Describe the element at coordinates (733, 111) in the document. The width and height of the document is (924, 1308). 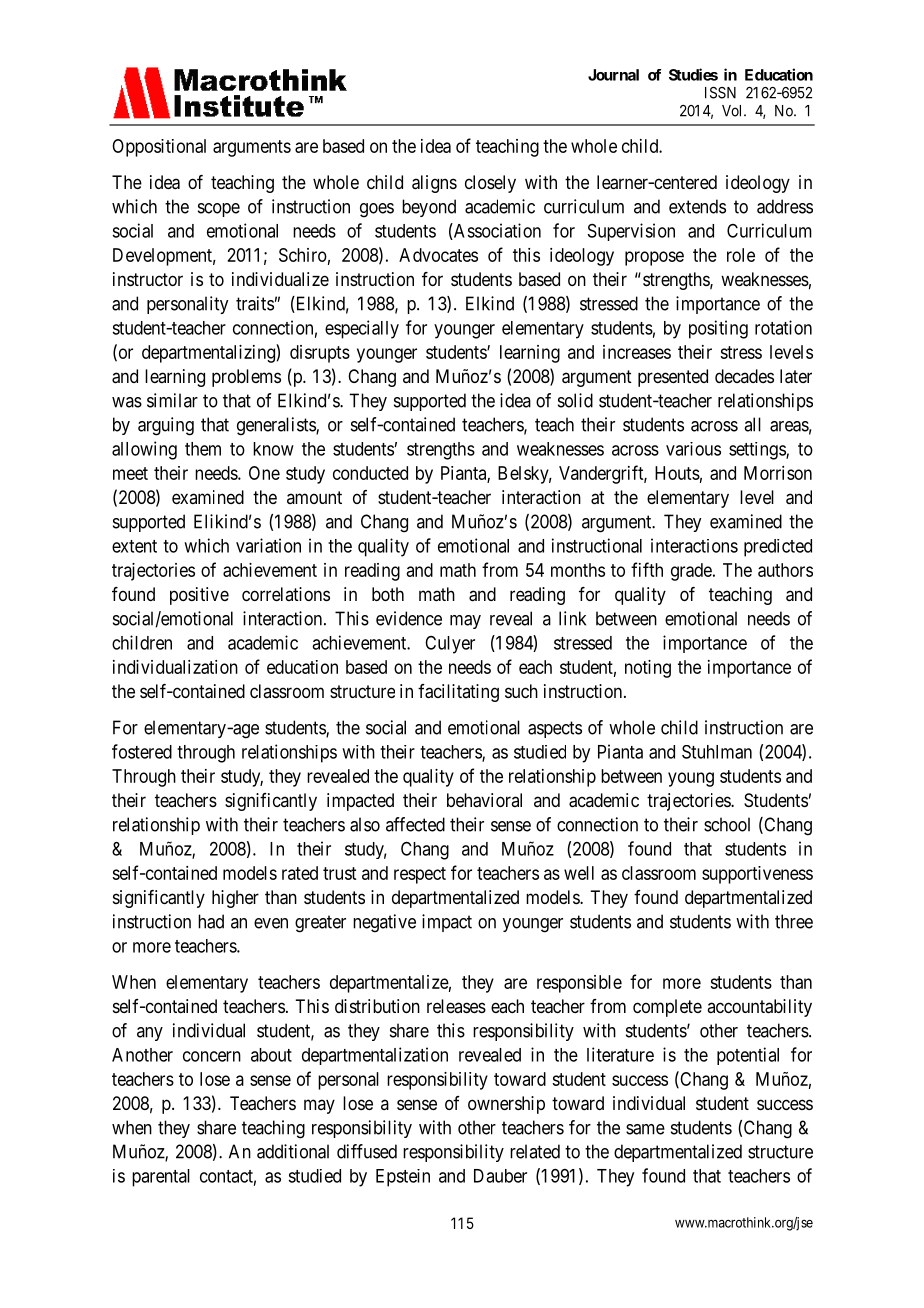
I see `Vol` at that location.
